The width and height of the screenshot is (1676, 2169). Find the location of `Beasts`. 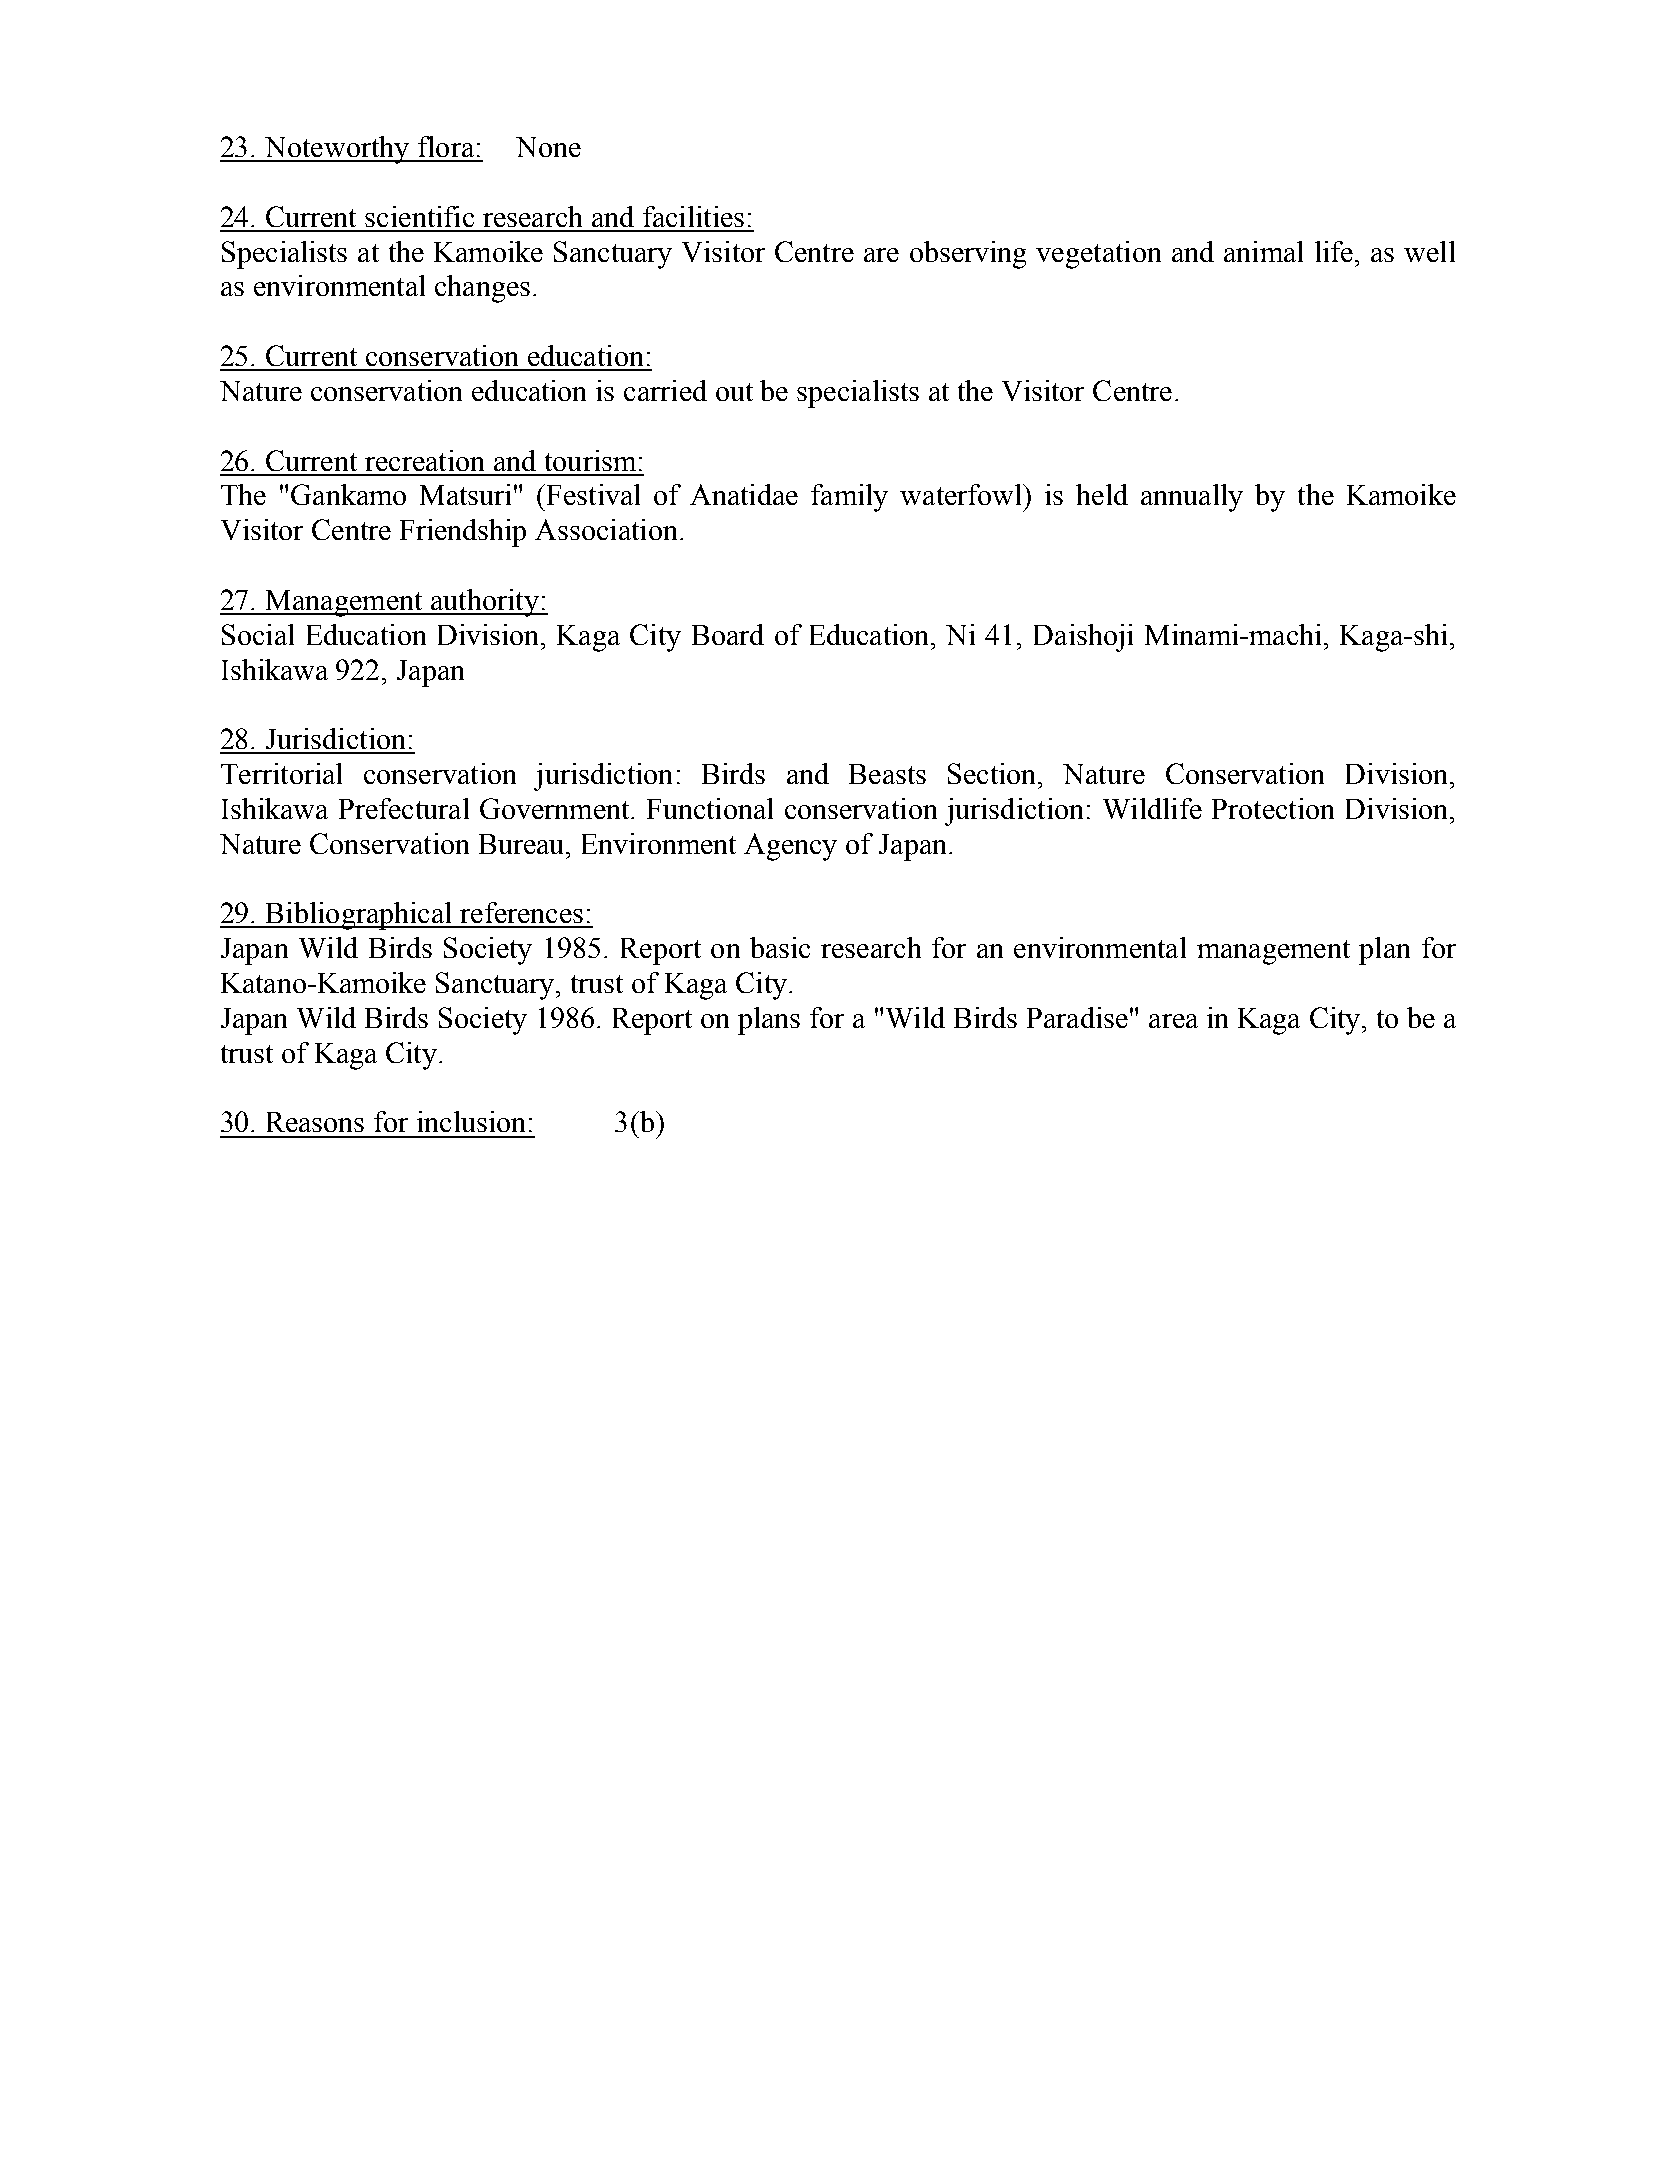

Beasts is located at coordinates (887, 774).
